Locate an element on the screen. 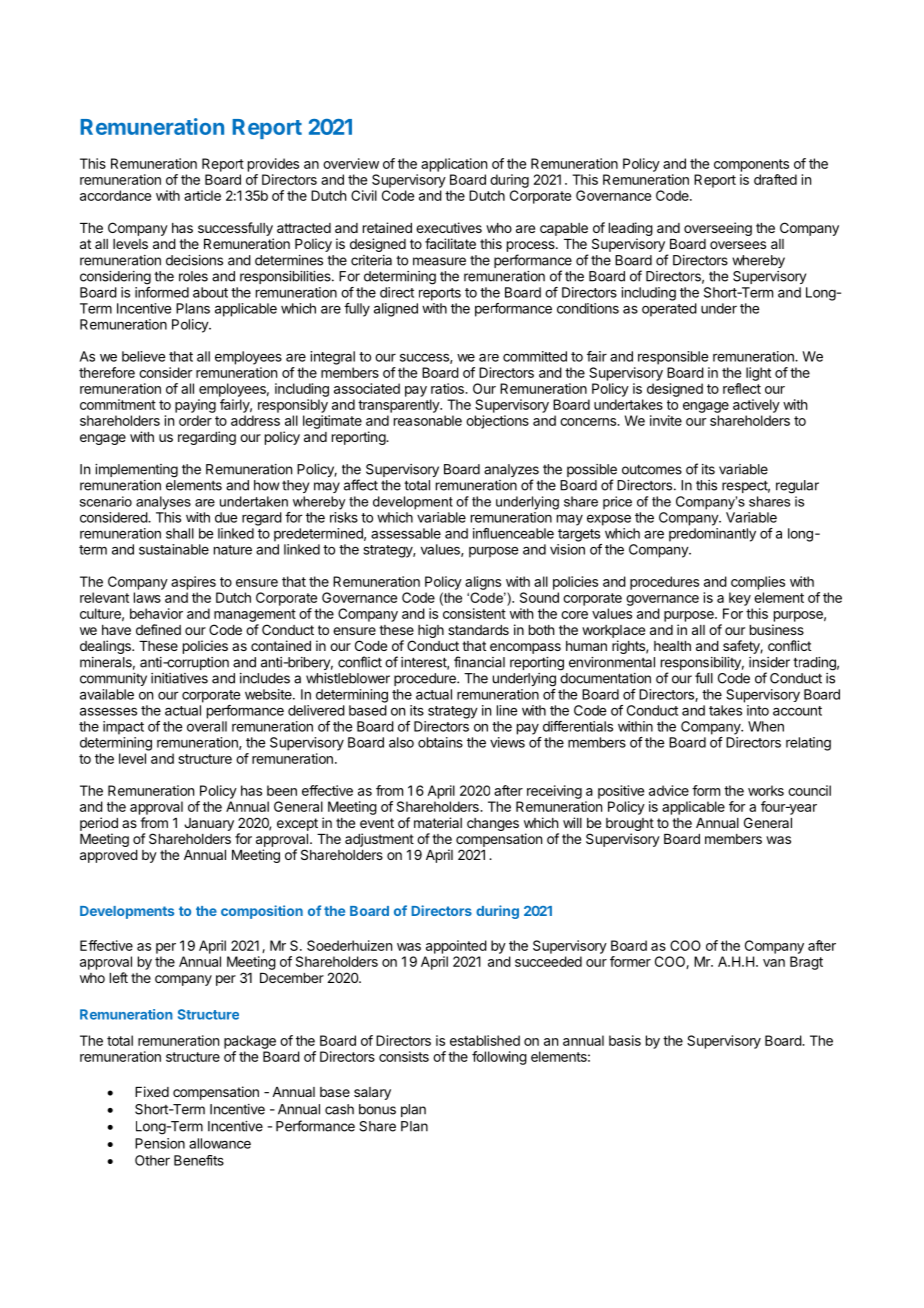 The height and width of the screenshot is (1308, 924). insider is located at coordinates (769, 662).
